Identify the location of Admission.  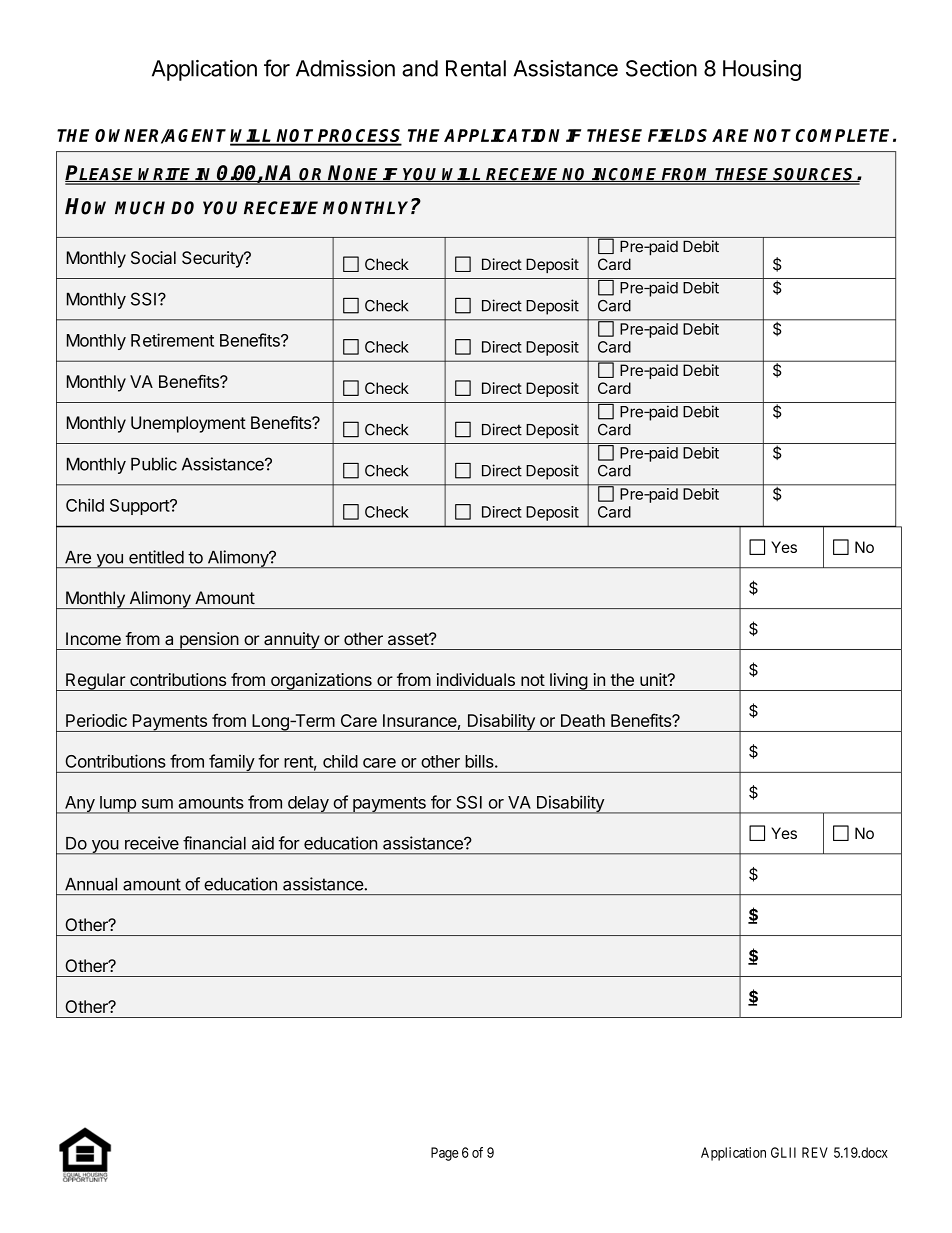
(345, 68).
